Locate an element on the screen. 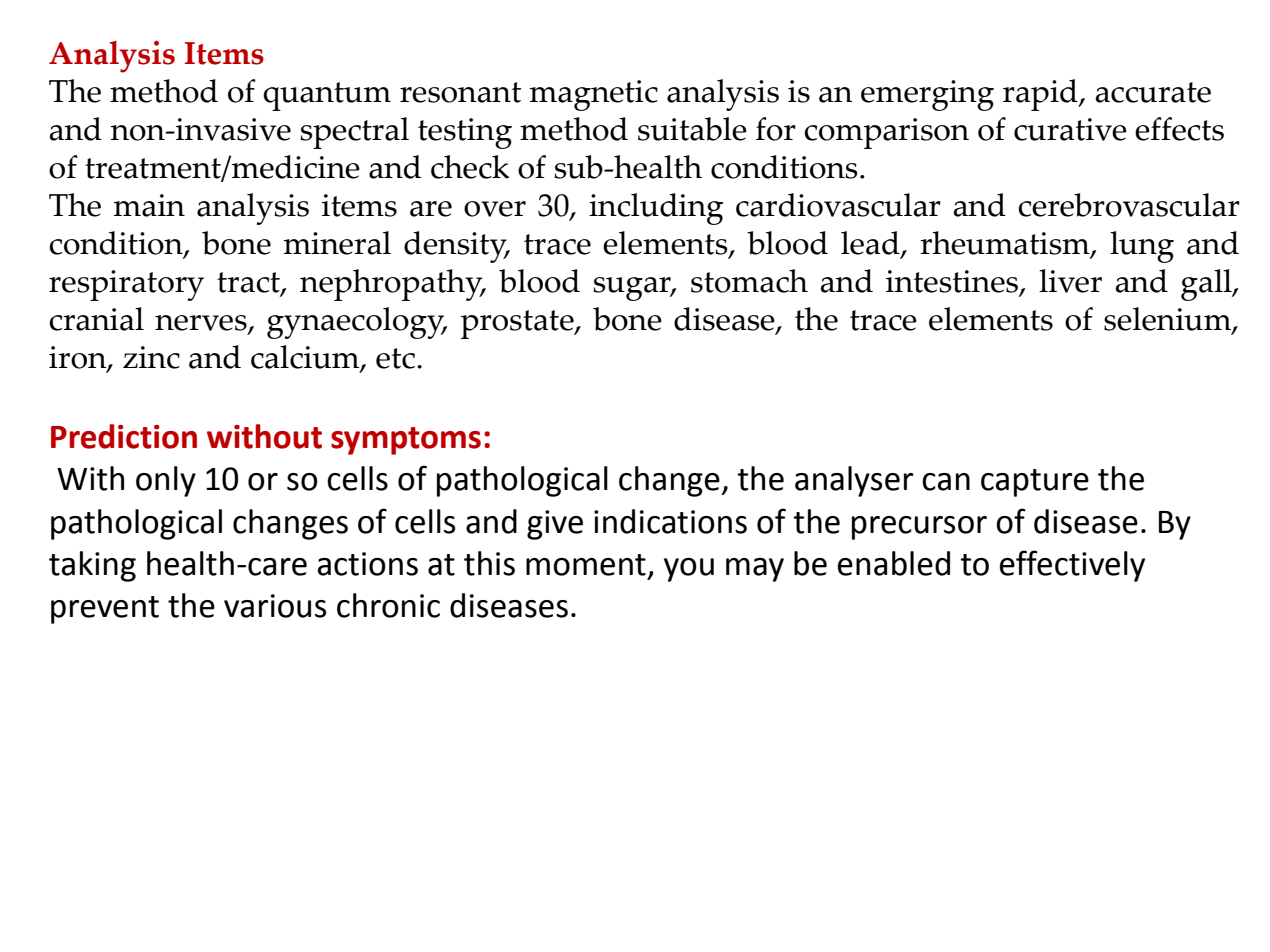 The width and height of the screenshot is (1270, 952). liver is located at coordinates (1070, 281).
